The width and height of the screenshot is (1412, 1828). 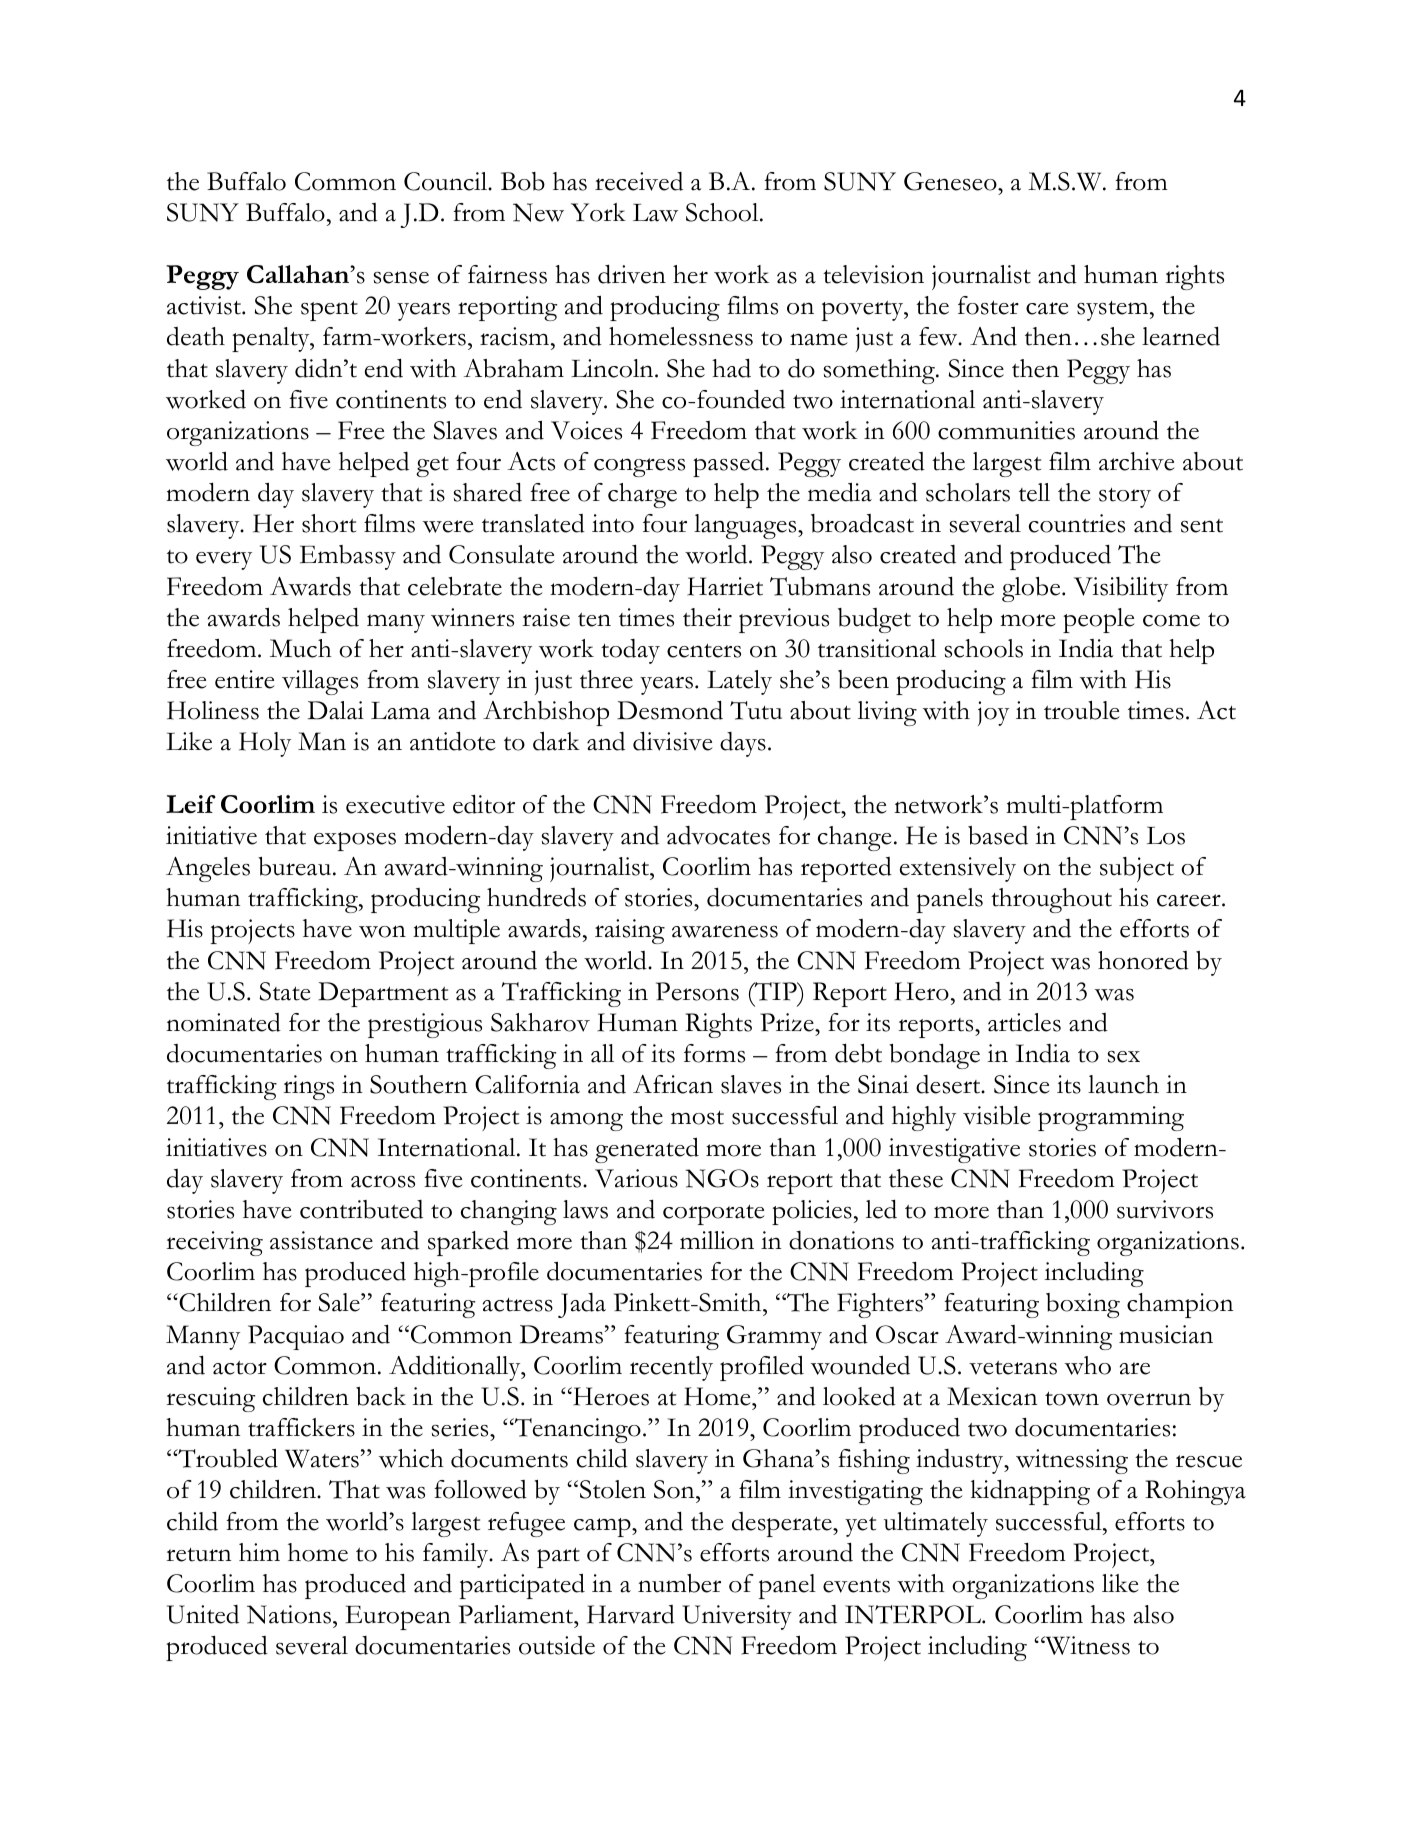 I want to click on sense, so click(x=401, y=277).
